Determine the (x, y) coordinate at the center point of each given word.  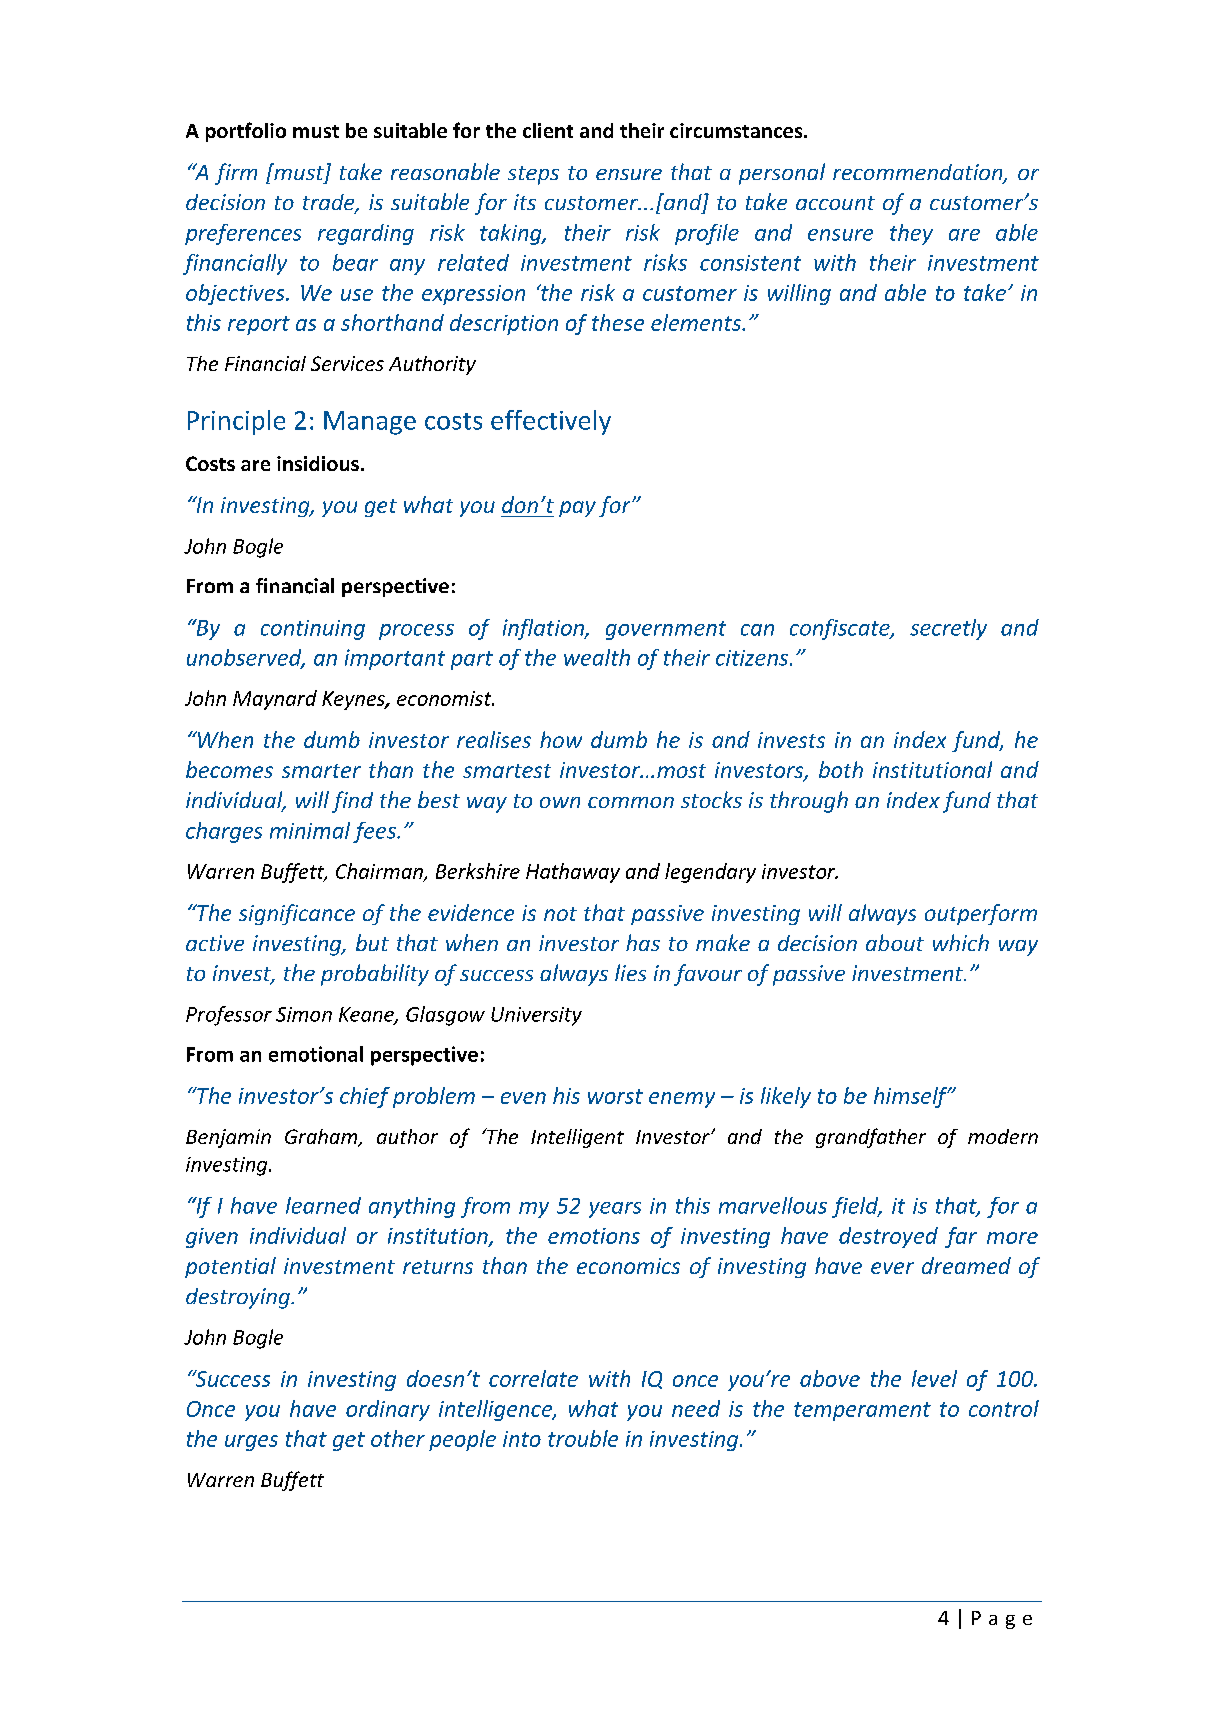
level (934, 1378)
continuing (313, 630)
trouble (583, 1438)
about (895, 942)
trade (330, 203)
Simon (304, 1014)
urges (251, 1443)
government (666, 630)
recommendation (919, 173)
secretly (948, 629)
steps (533, 175)
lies (630, 972)
